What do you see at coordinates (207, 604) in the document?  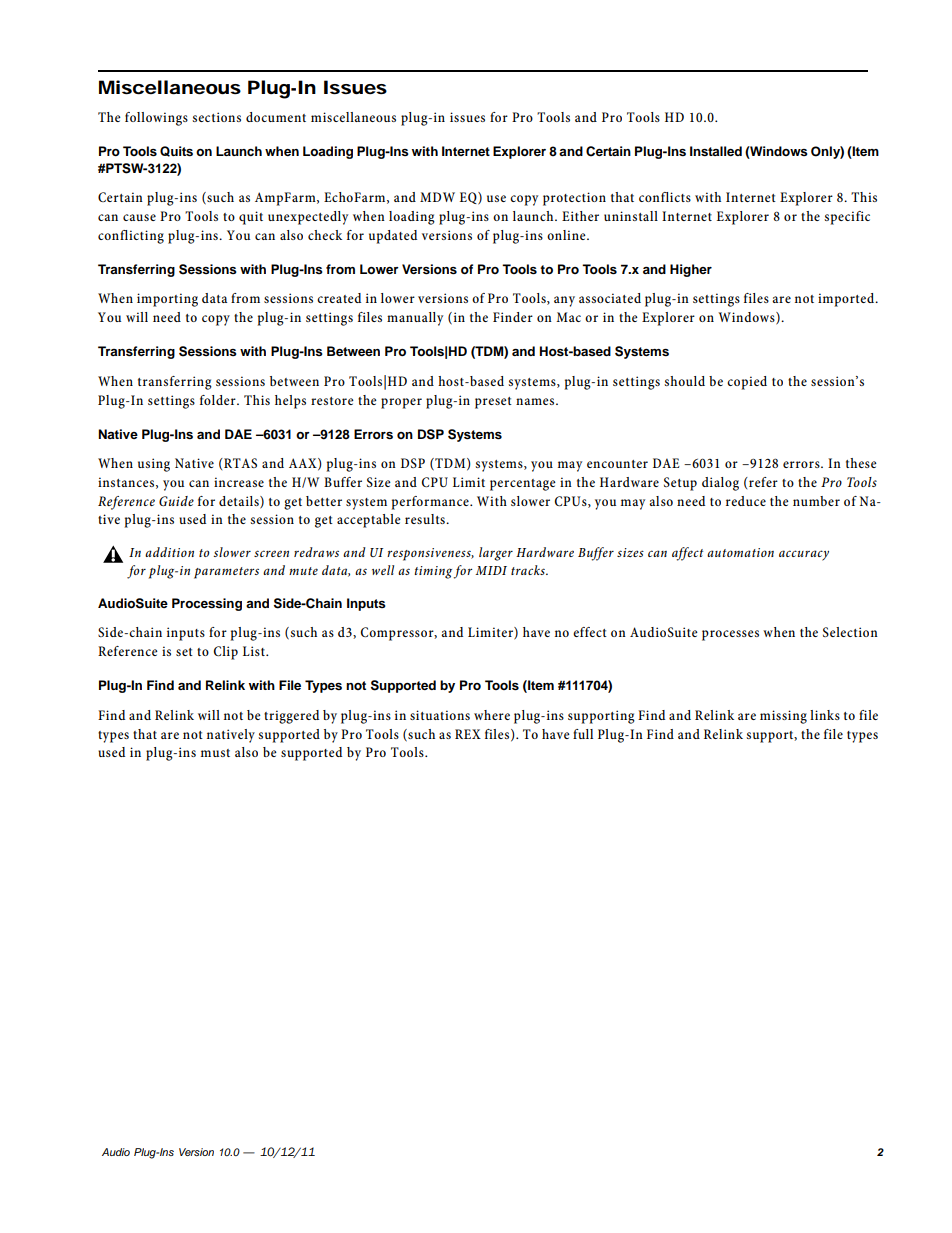 I see `Processing` at bounding box center [207, 604].
